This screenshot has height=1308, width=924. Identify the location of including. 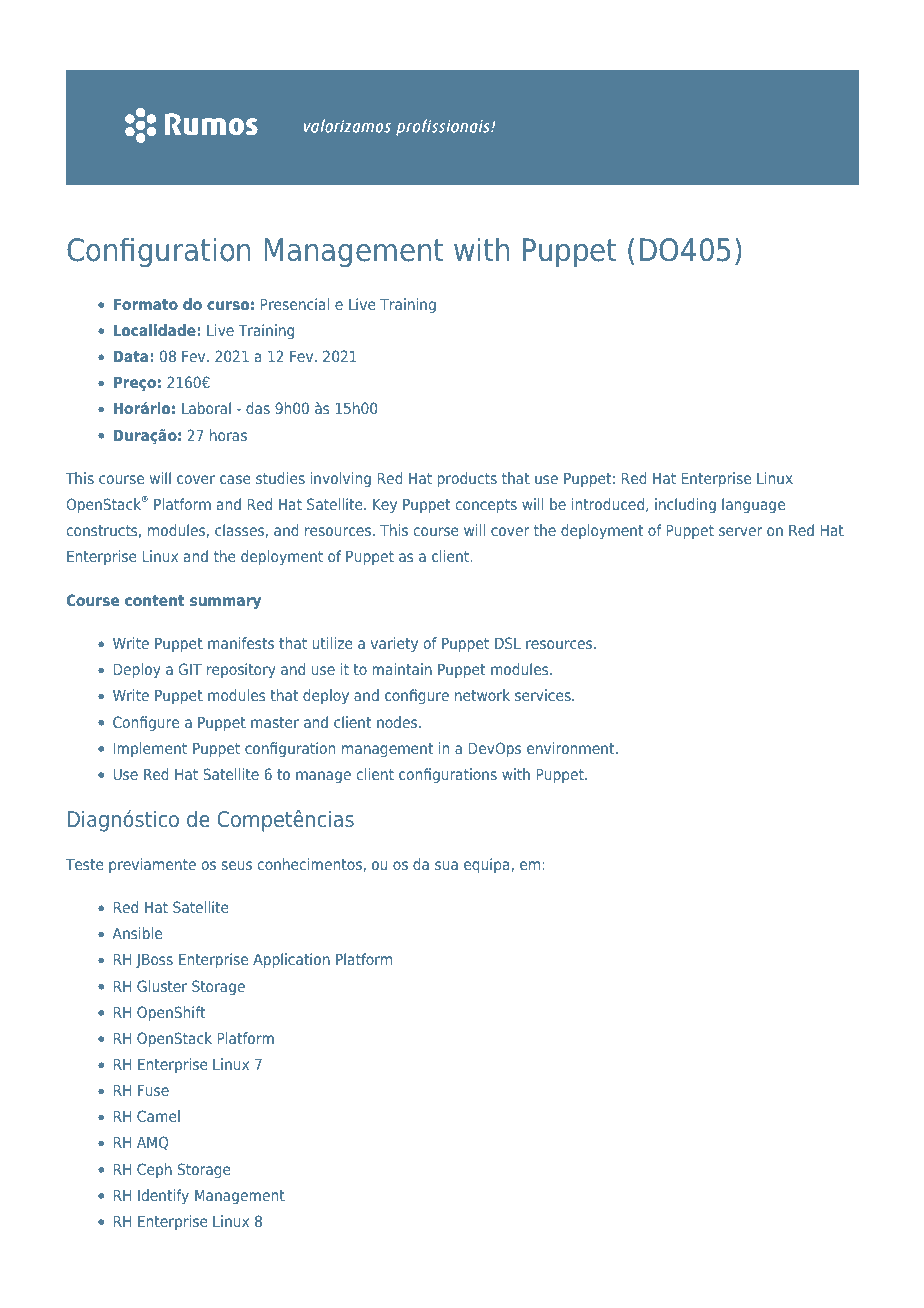
(685, 505).
